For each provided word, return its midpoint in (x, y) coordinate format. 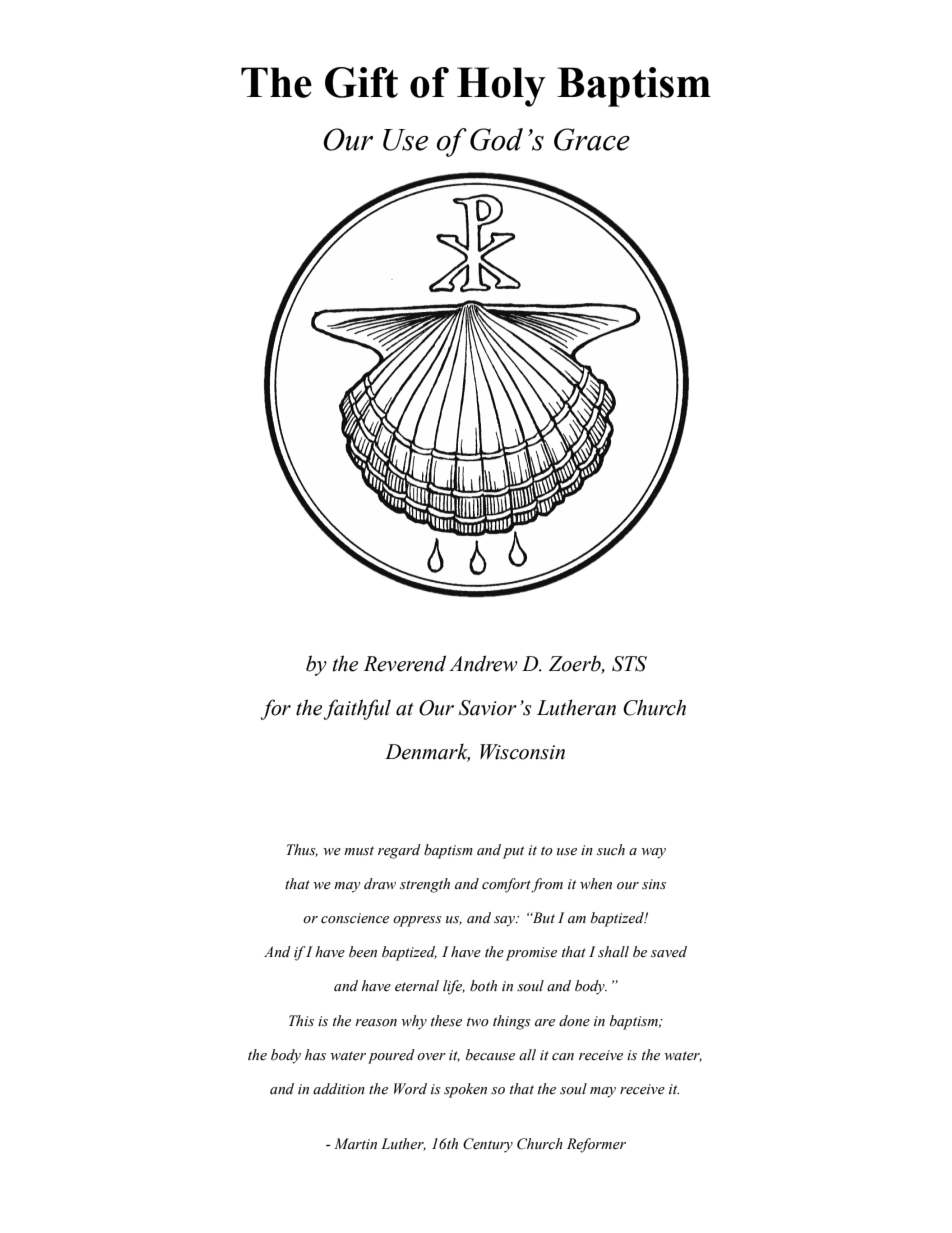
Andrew (483, 663)
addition (339, 1089)
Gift (361, 82)
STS (629, 664)
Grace (592, 139)
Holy (501, 87)
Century (488, 1145)
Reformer (596, 1145)
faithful (357, 709)
